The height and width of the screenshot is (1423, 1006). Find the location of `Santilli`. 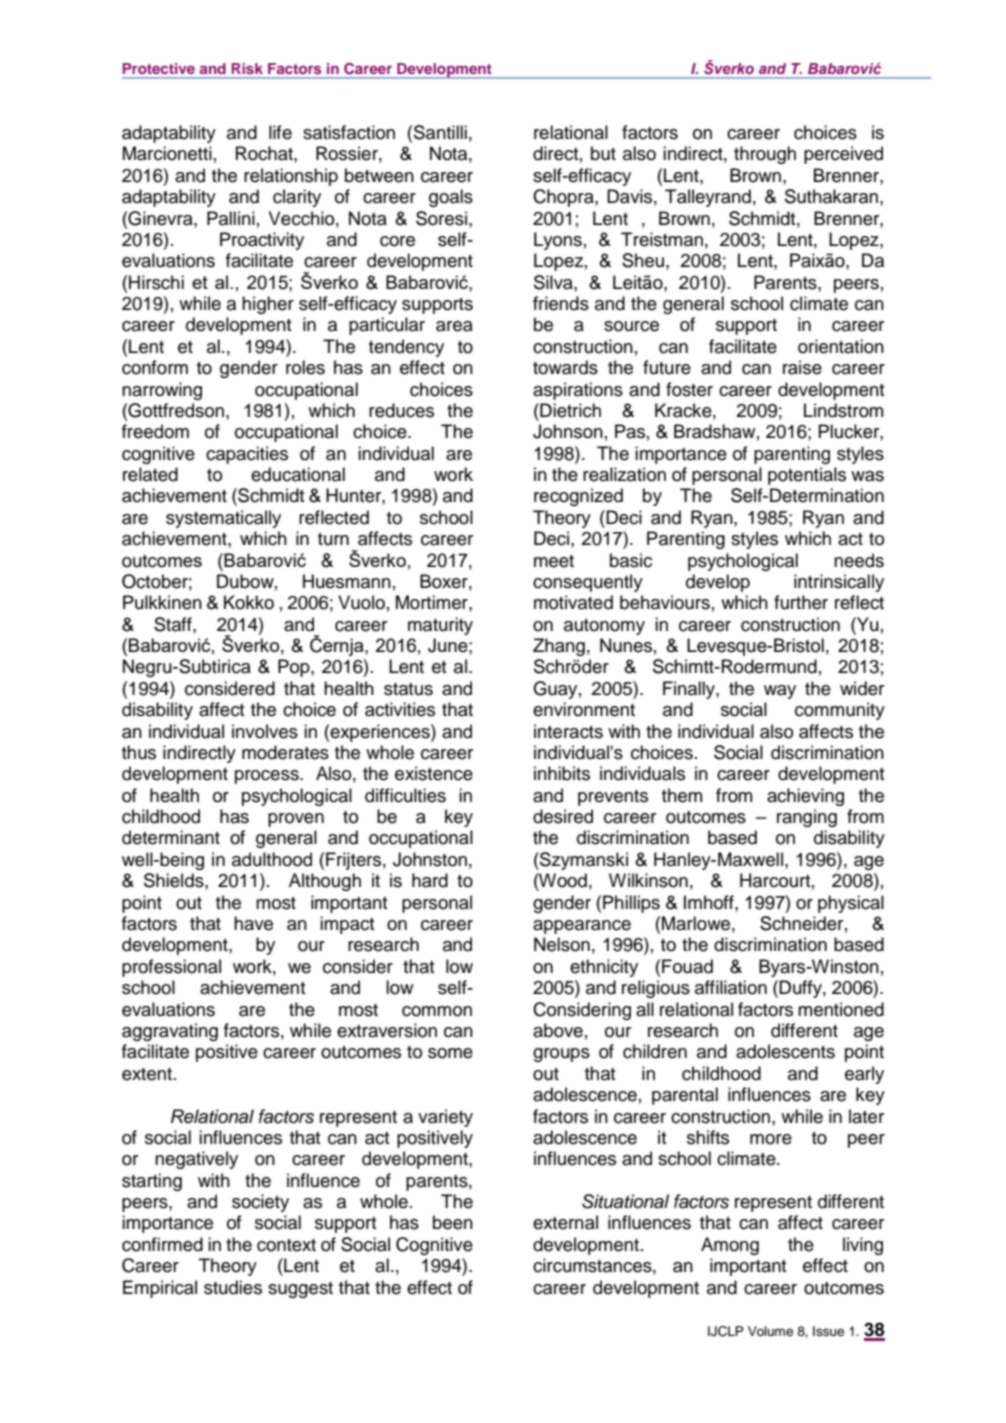

Santilli is located at coordinates (440, 132).
